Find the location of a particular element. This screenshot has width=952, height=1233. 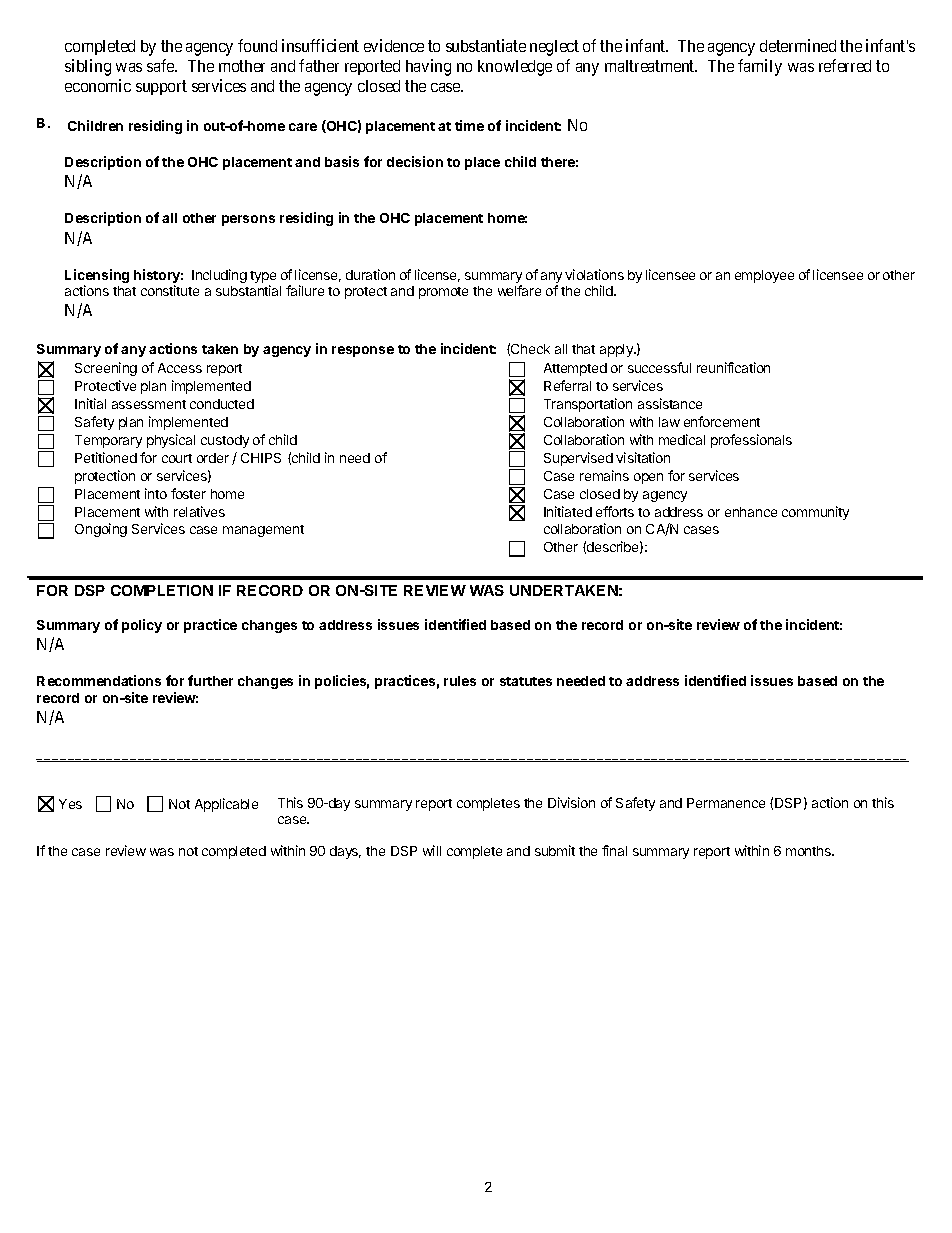

having is located at coordinates (428, 67).
